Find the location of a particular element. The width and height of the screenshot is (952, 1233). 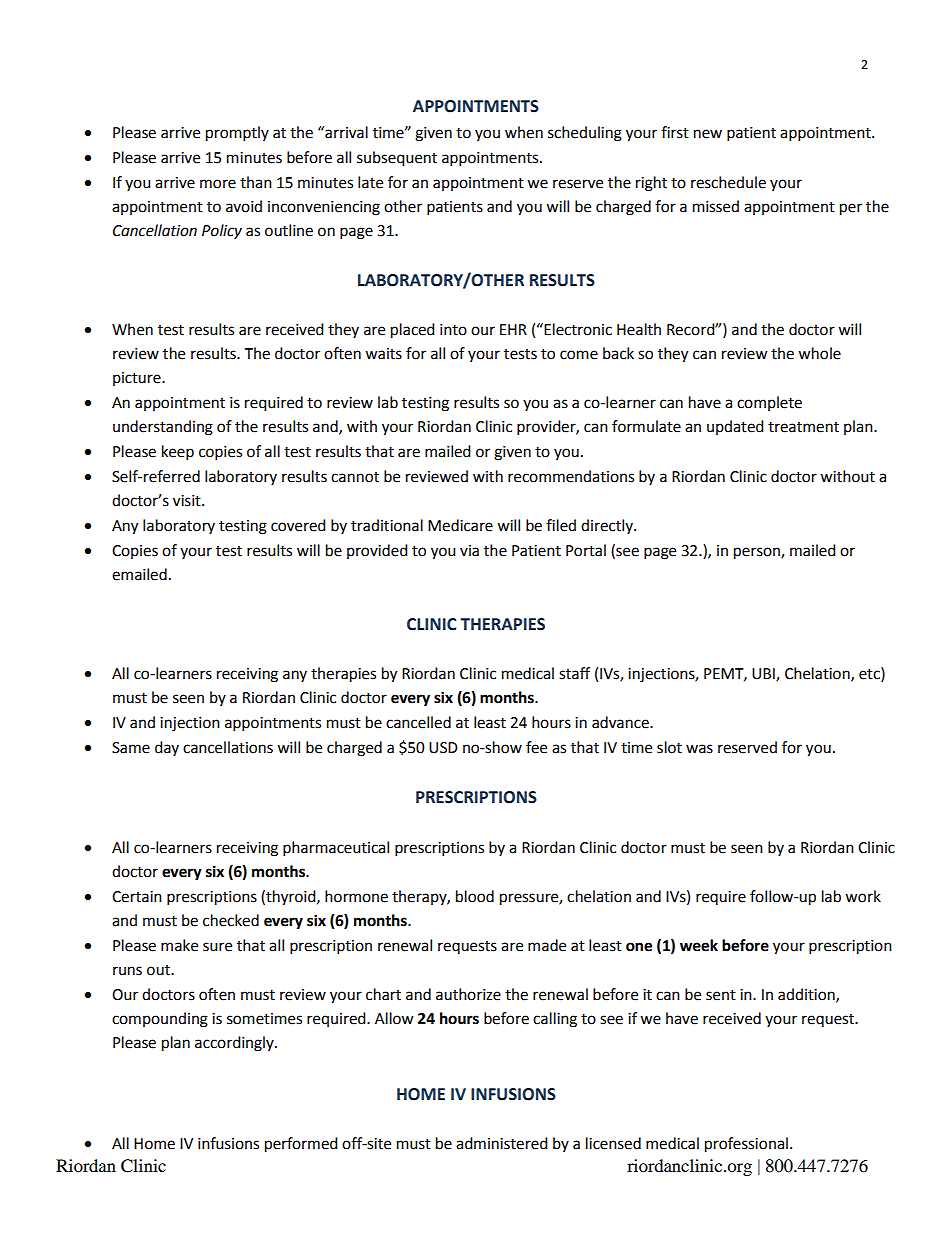

performed is located at coordinates (301, 1145).
